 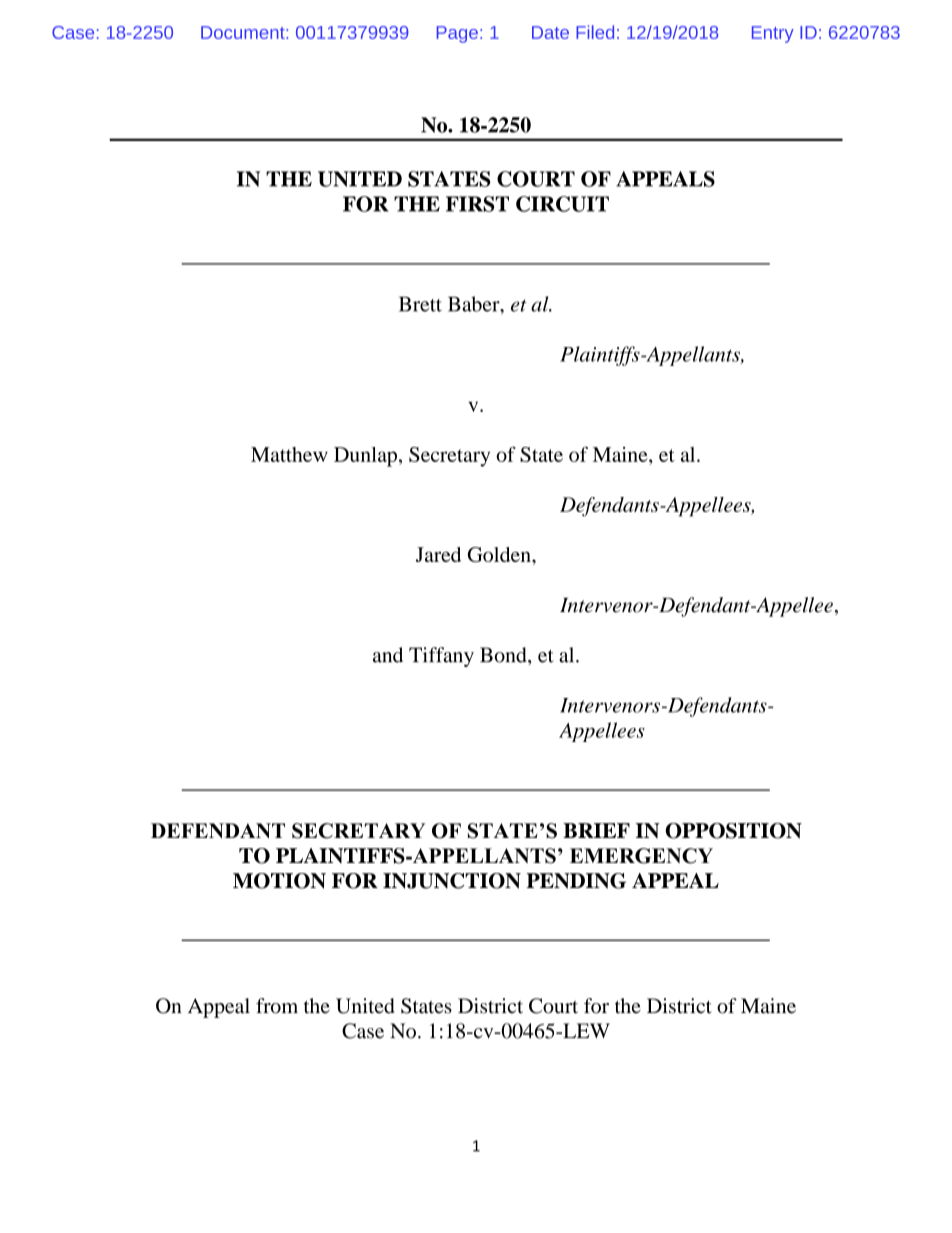 I want to click on Page, so click(x=457, y=34).
